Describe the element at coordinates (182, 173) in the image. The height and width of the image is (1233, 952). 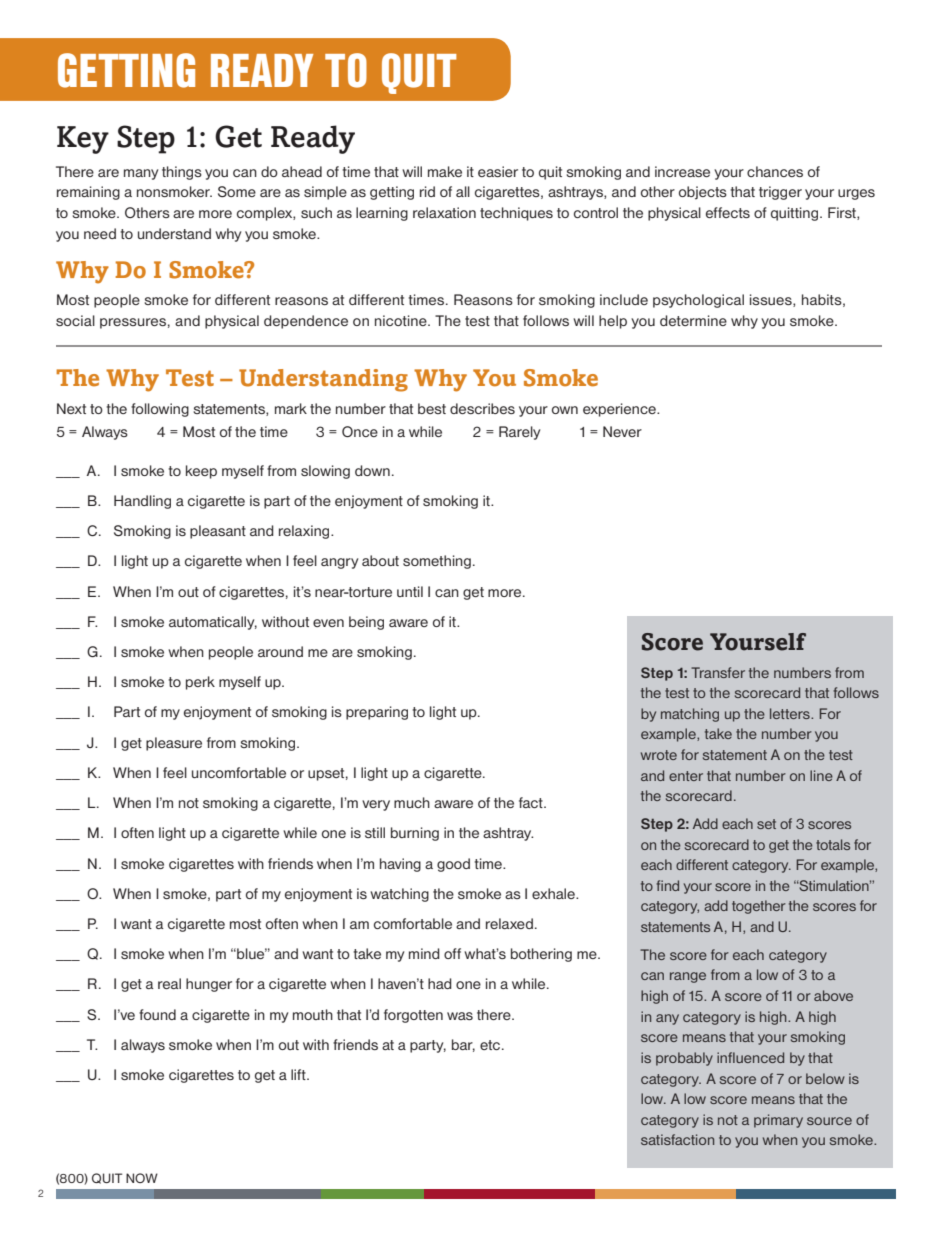
I see `things` at that location.
